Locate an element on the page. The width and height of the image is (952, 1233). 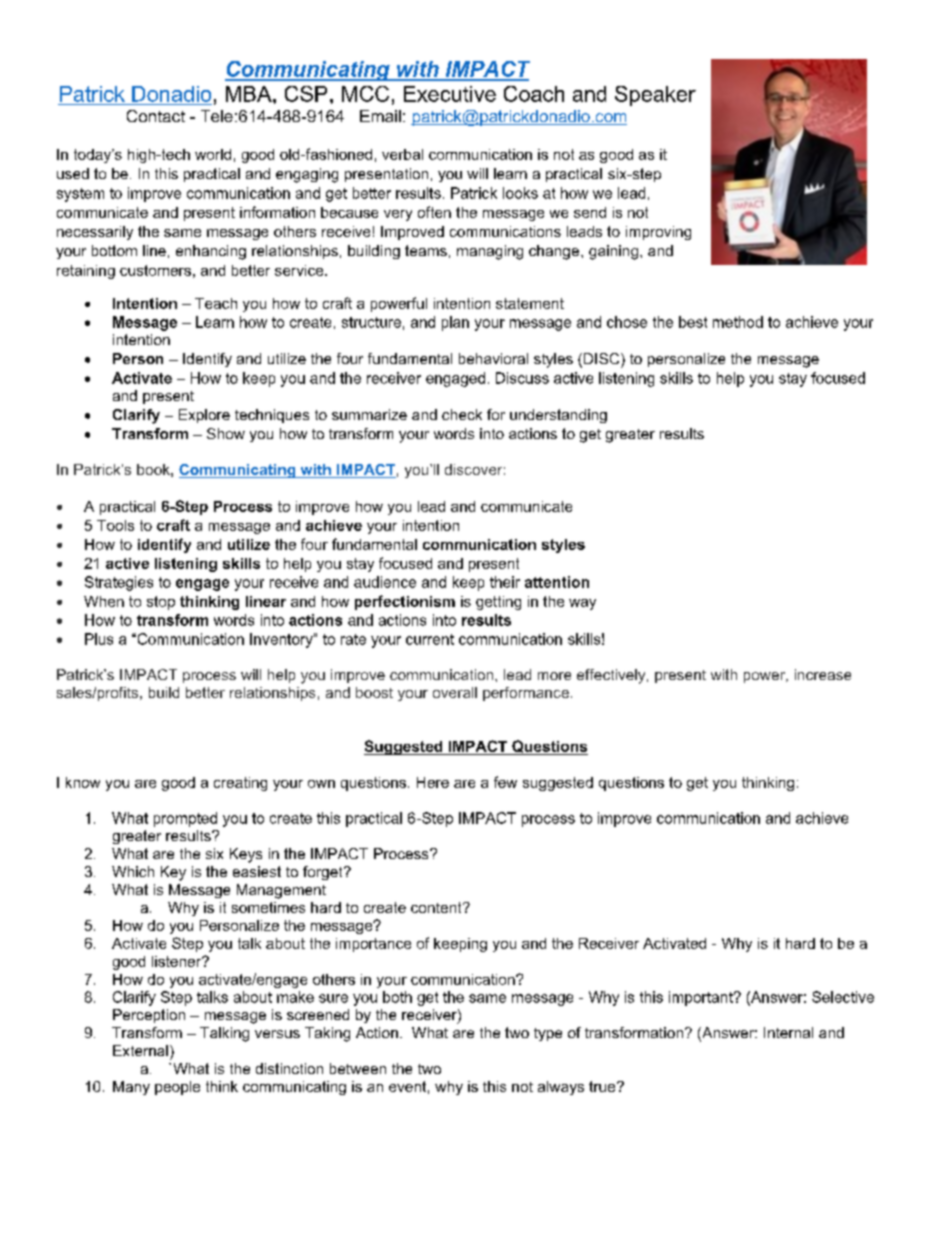
increase is located at coordinates (823, 674).
